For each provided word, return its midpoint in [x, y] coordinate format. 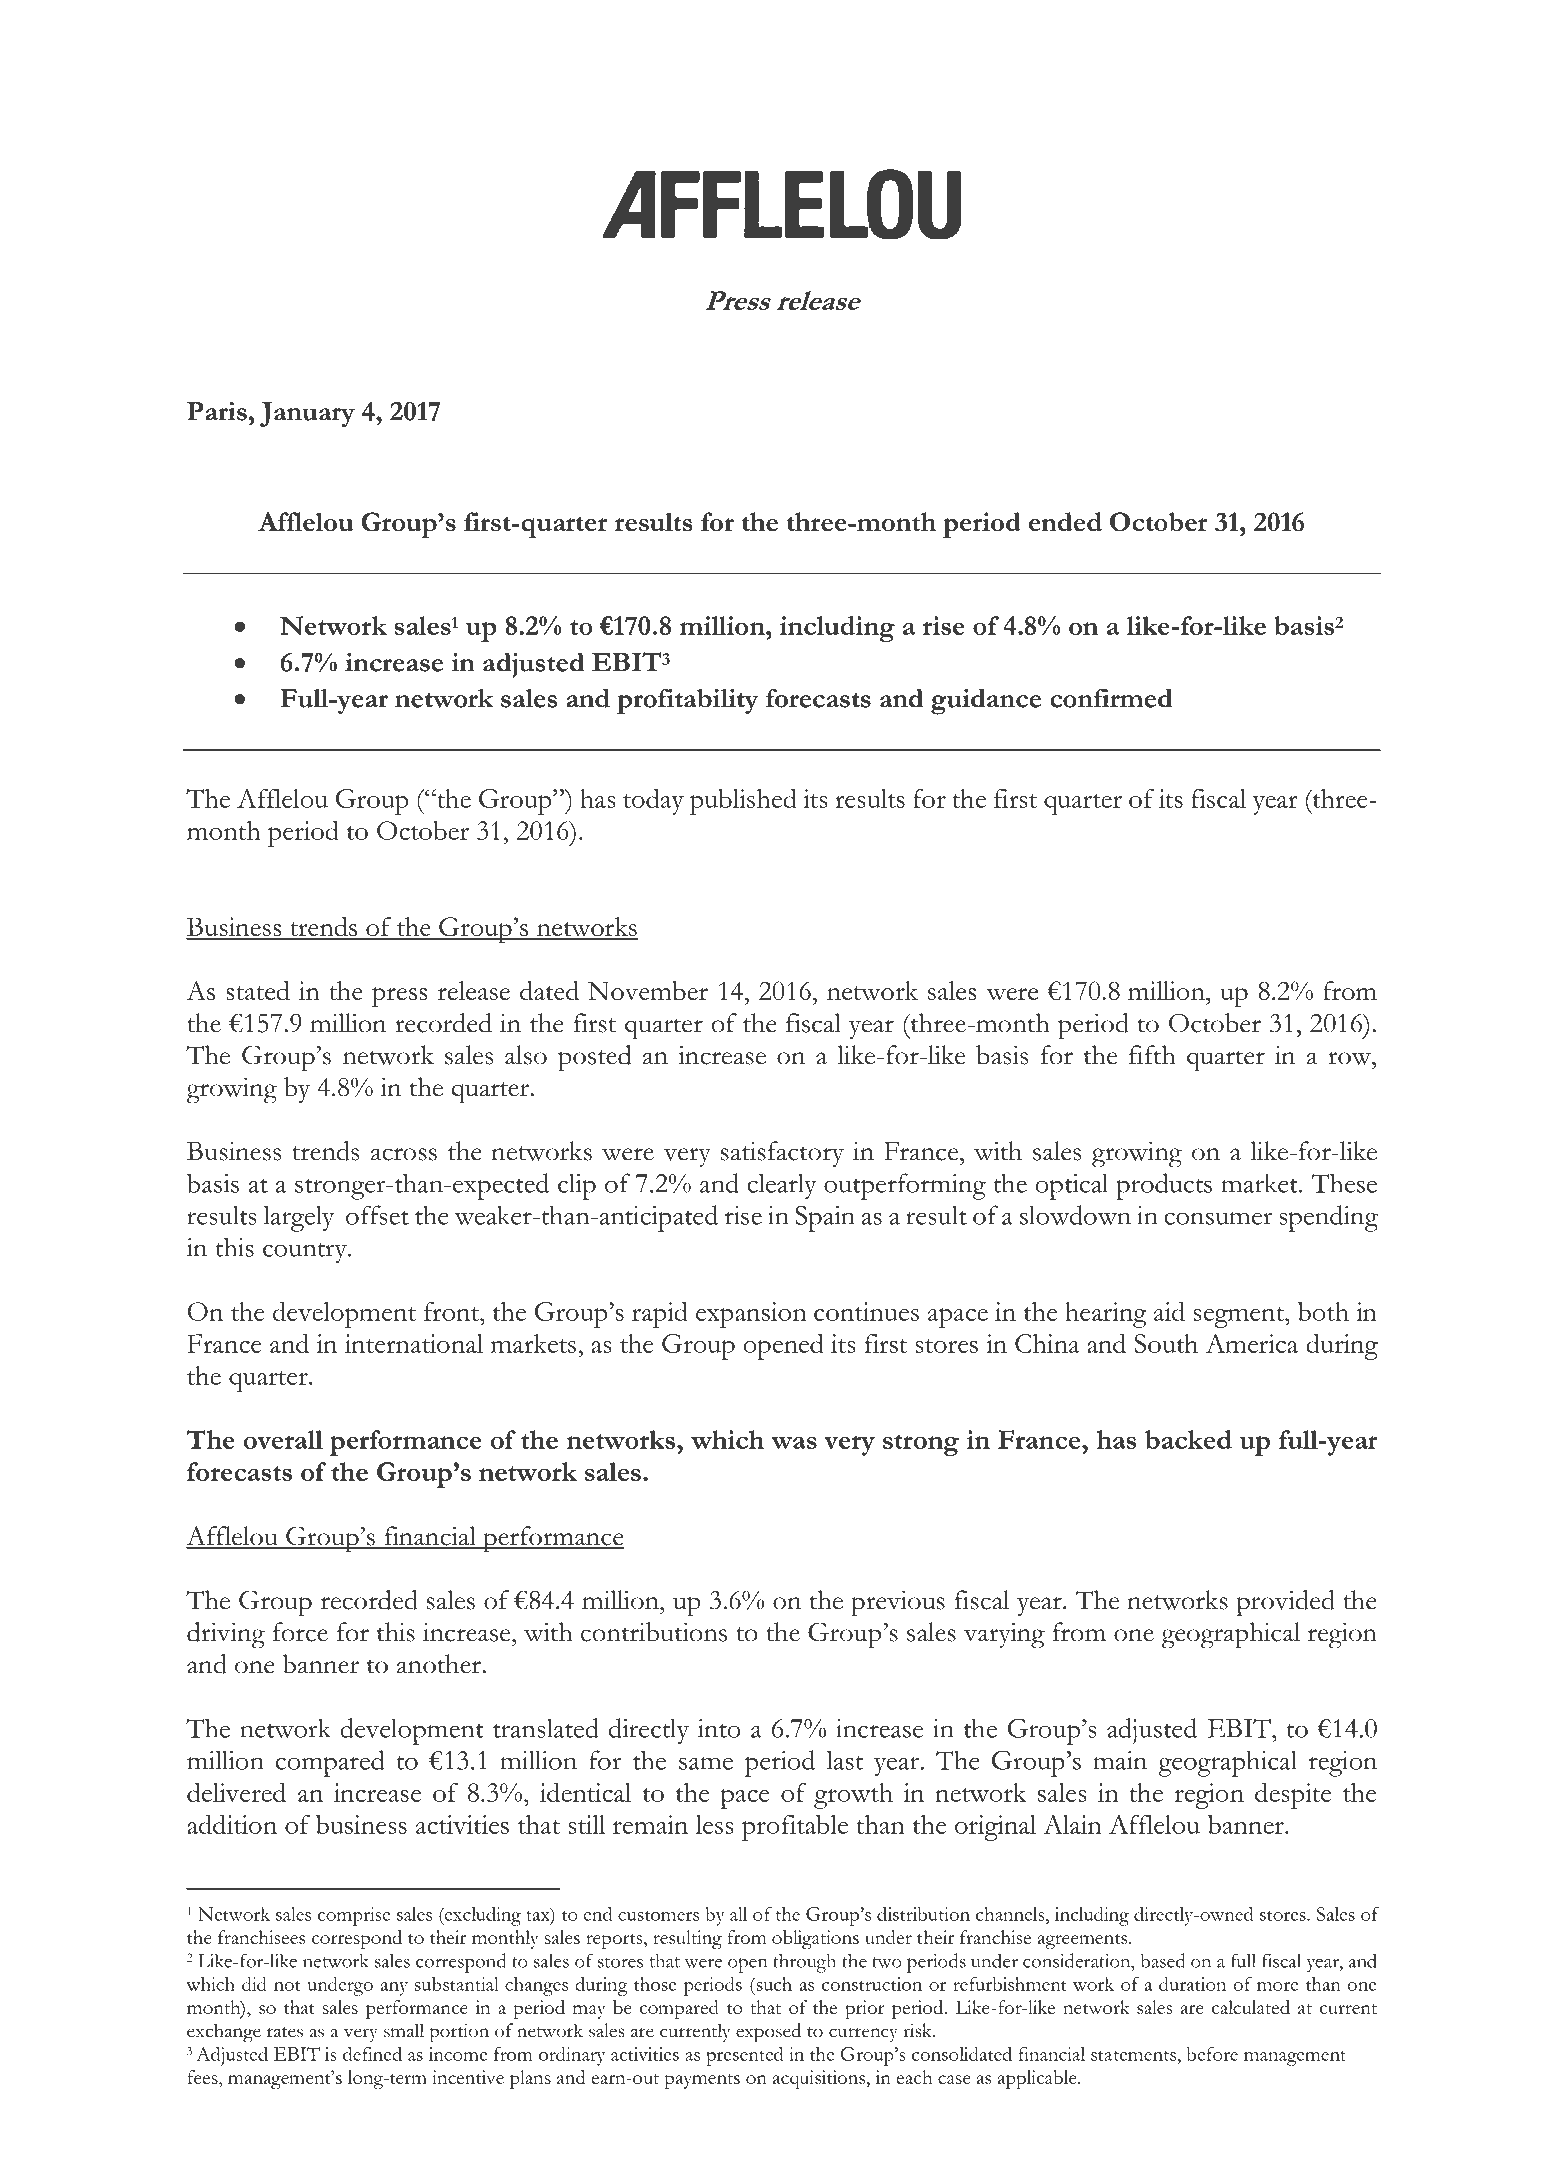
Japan [1211, 90]
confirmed [1111, 698]
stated [258, 991]
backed [1188, 1439]
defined [372, 2054]
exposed [768, 2033]
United [775, 87]
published [743, 801]
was [794, 1443]
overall [283, 1439]
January [307, 414]
